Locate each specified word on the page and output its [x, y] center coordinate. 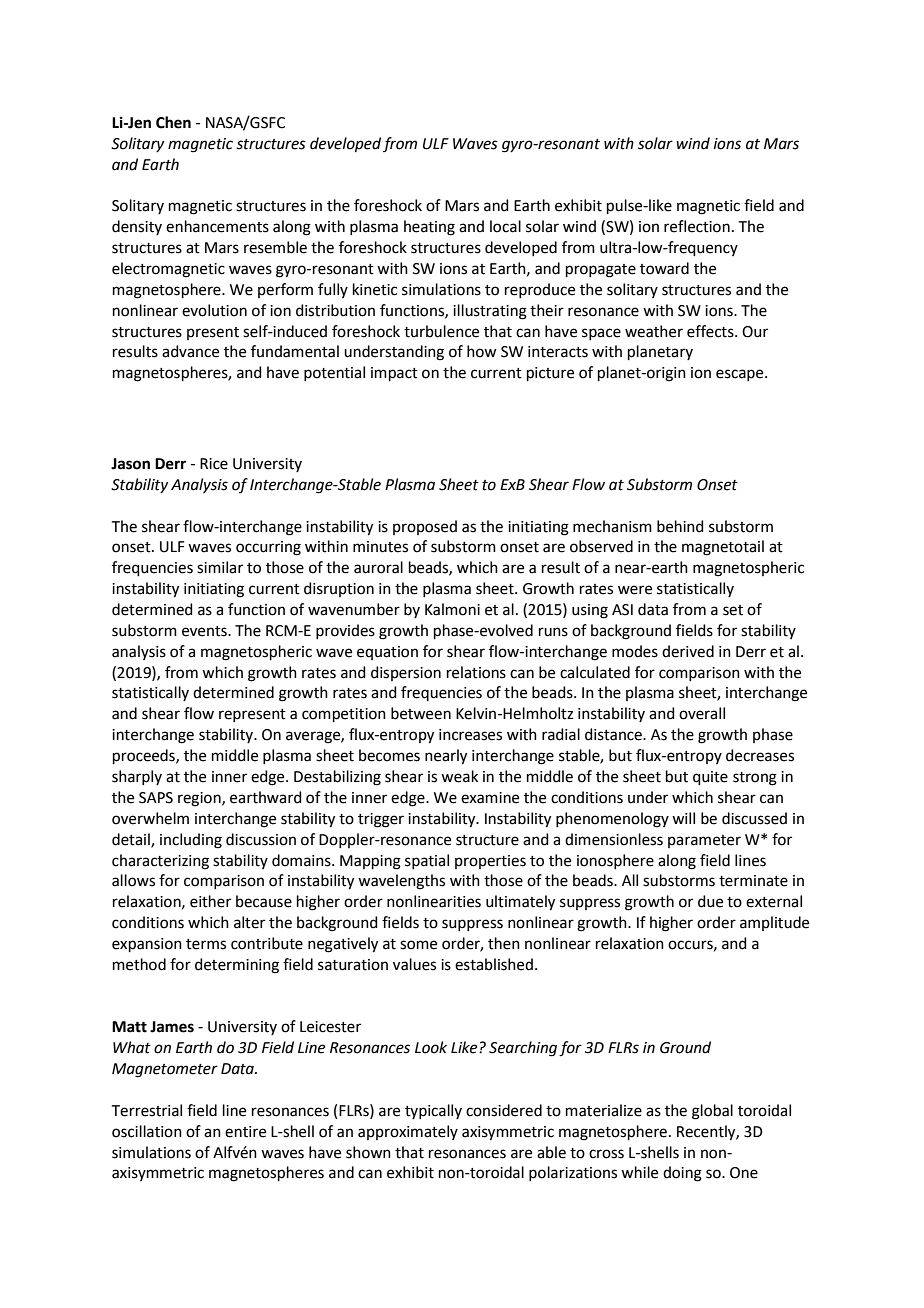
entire [245, 1132]
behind [680, 526]
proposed [425, 527]
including [191, 841]
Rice [214, 464]
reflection [697, 226]
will [683, 818]
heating [429, 228]
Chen [173, 122]
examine [490, 798]
